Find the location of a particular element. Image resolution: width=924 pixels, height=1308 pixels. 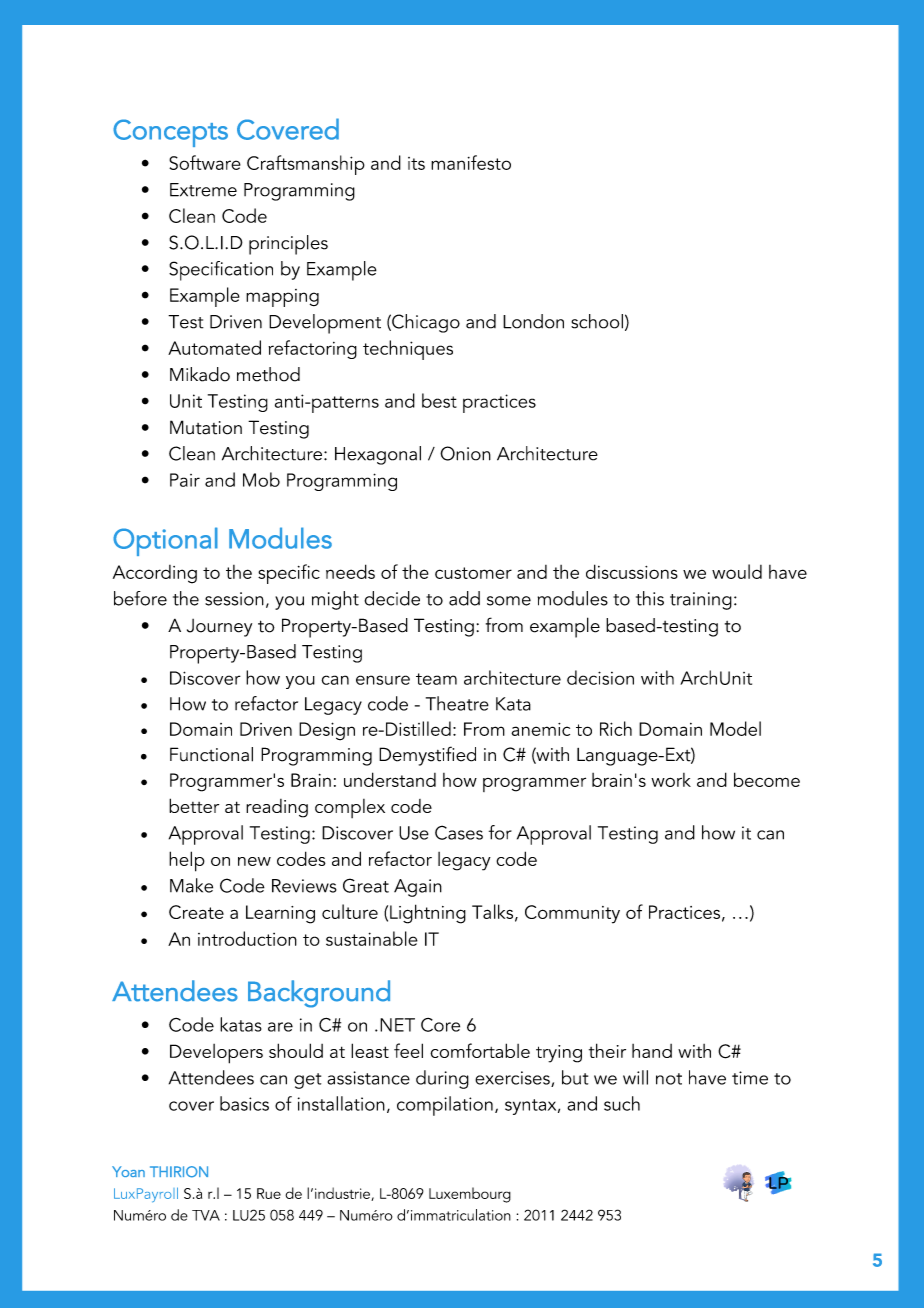

such is located at coordinates (622, 1103).
